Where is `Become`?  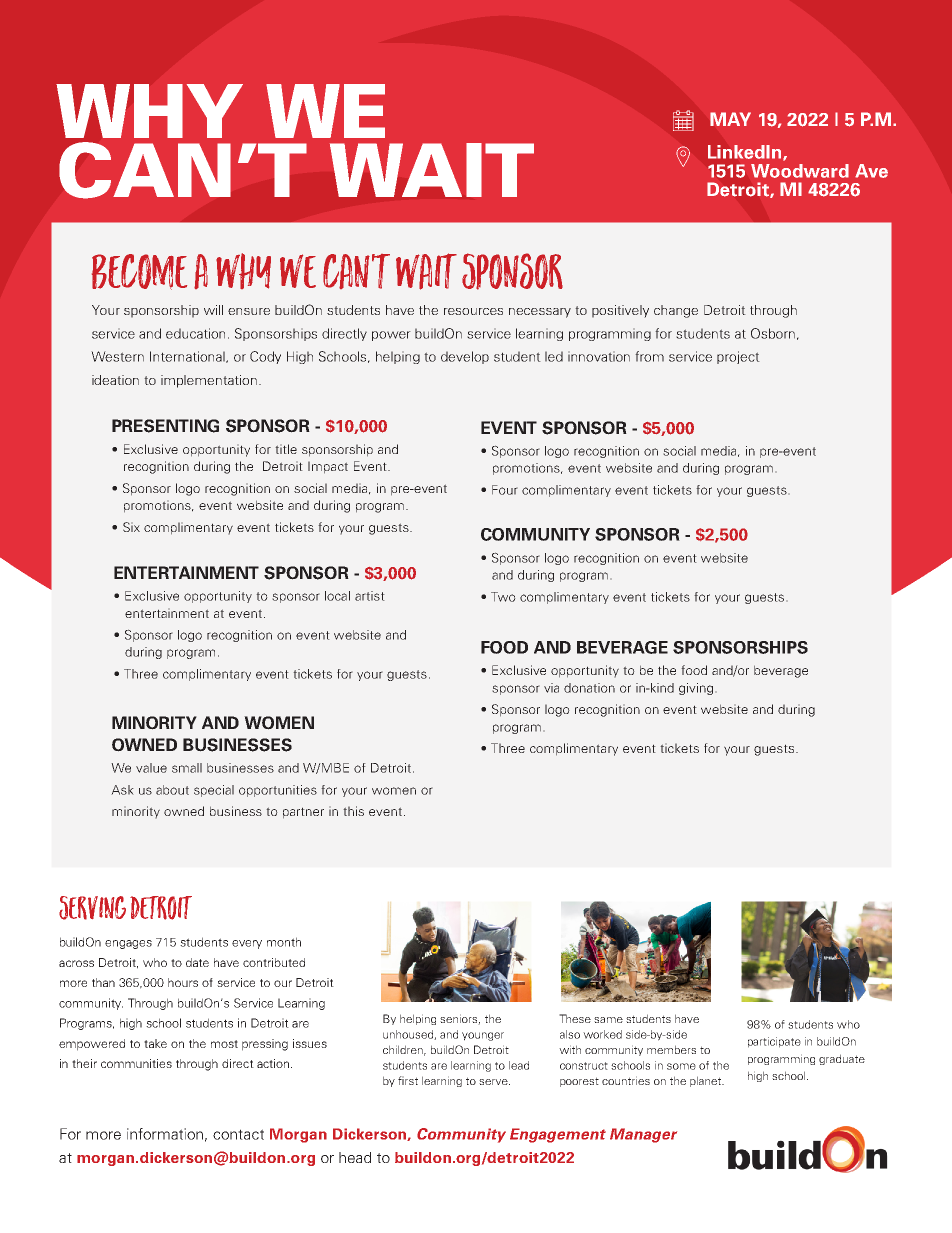 Become is located at coordinates (139, 272).
